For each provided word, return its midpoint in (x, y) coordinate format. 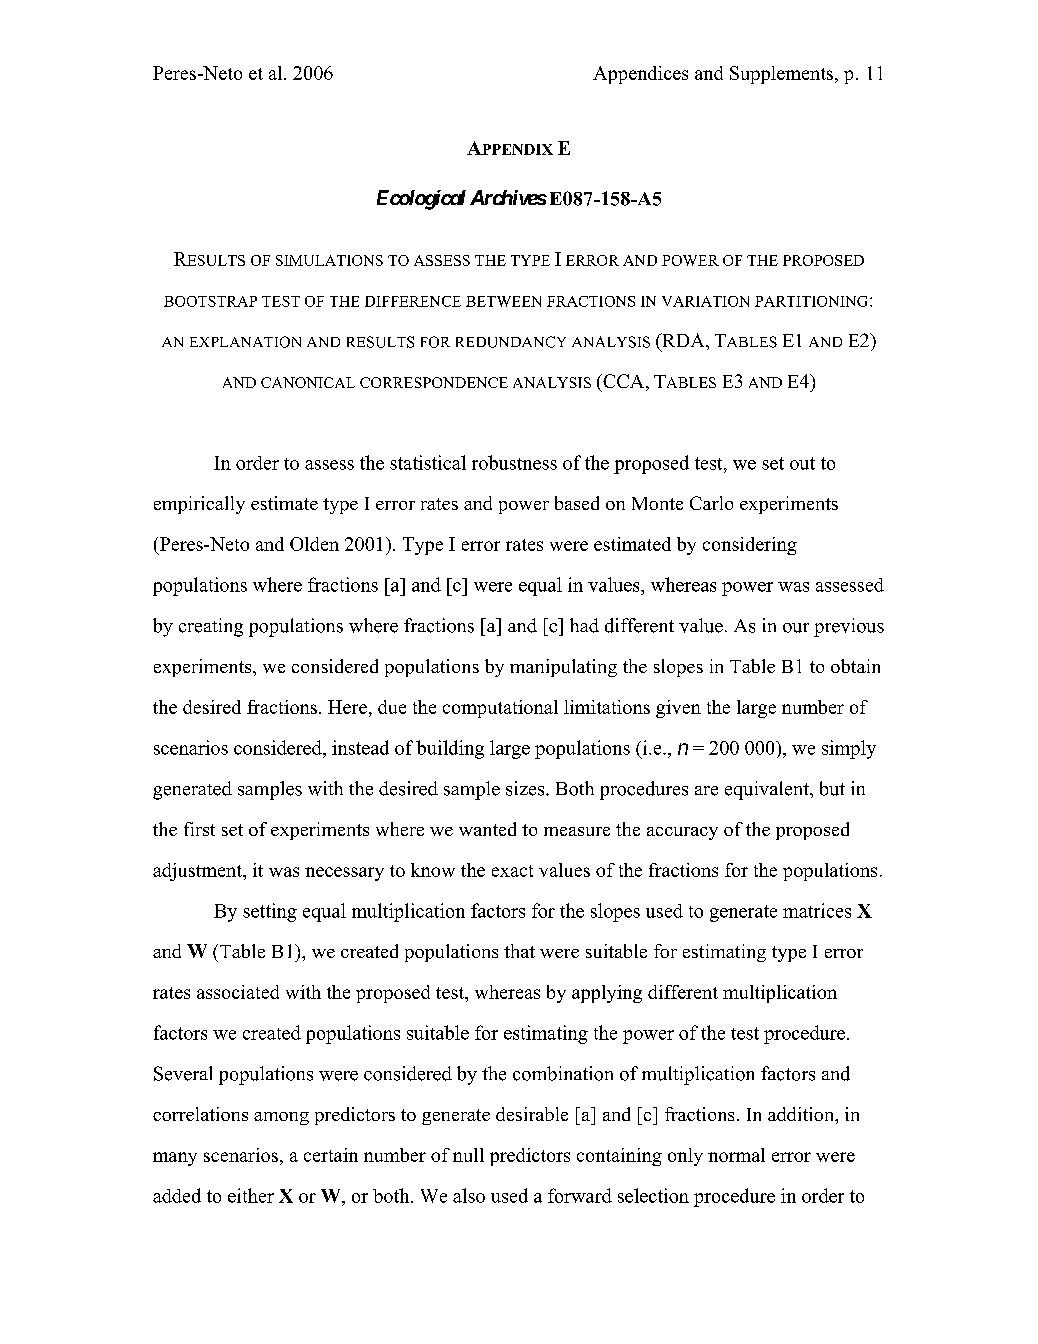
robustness (514, 462)
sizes (526, 788)
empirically (199, 505)
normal (736, 1155)
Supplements (783, 75)
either (251, 1195)
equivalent (768, 790)
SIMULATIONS (329, 260)
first (199, 829)
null (468, 1155)
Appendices (640, 75)
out (802, 463)
